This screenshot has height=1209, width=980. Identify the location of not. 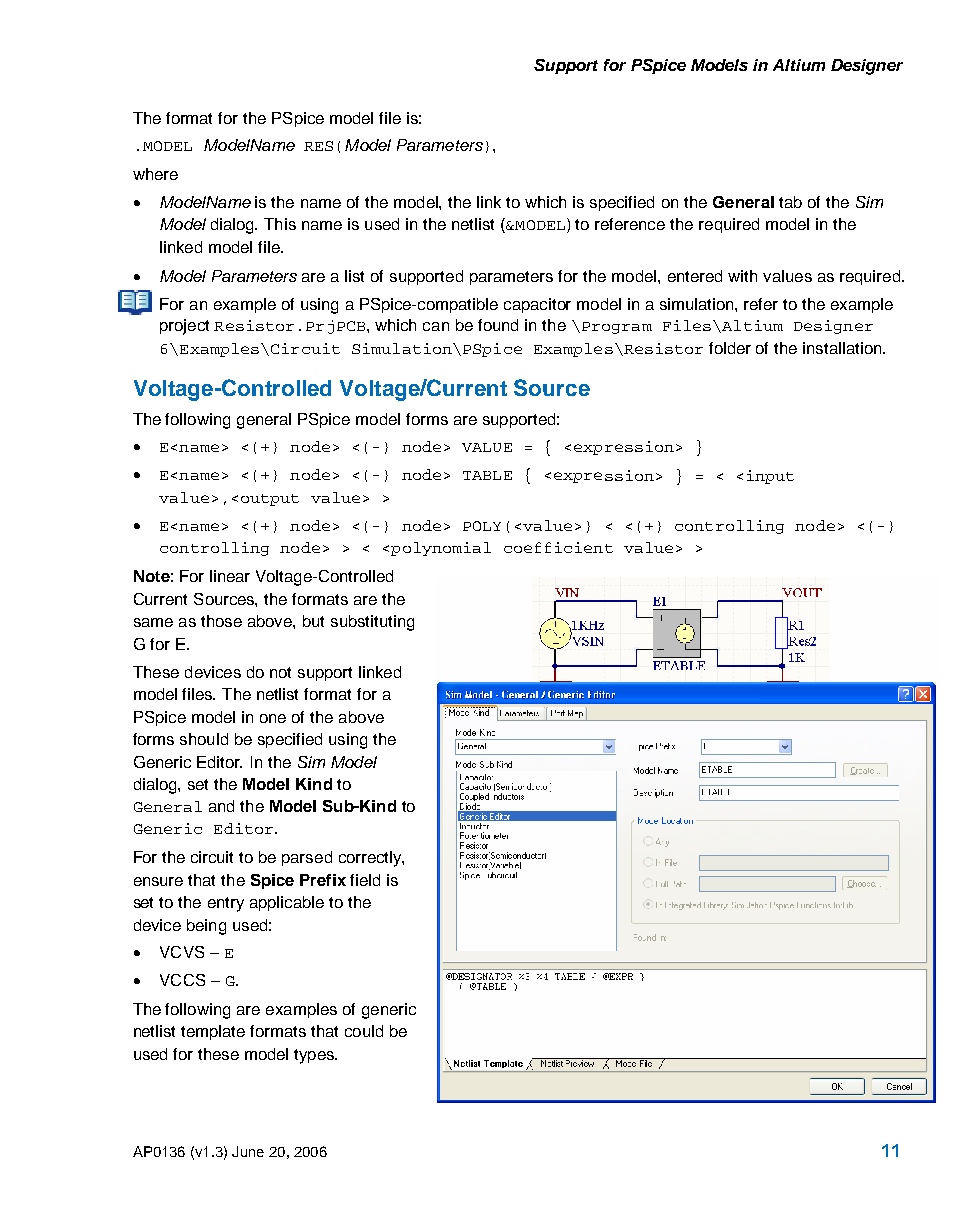
(280, 672).
